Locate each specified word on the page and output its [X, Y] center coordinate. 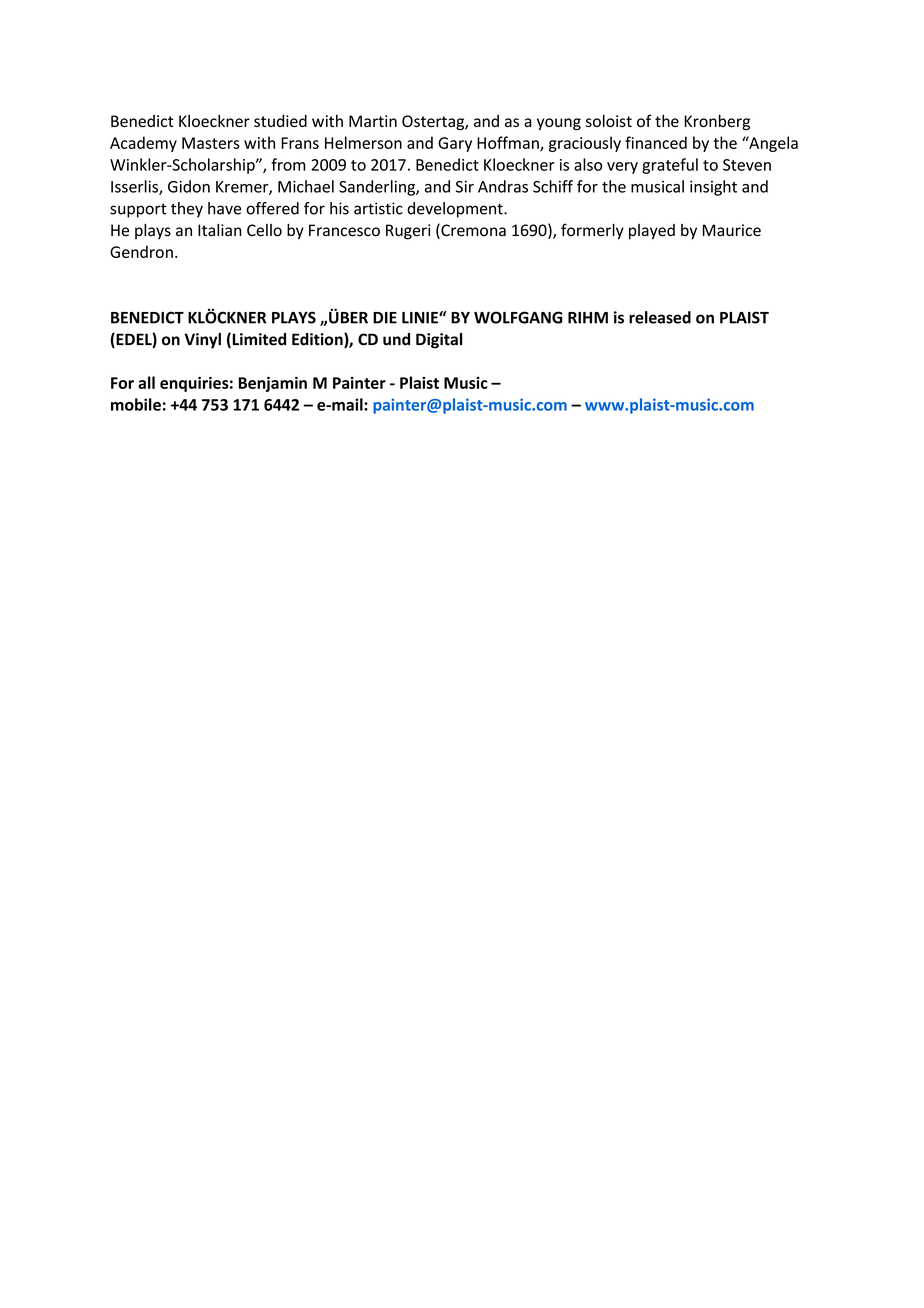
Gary [455, 144]
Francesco [344, 230]
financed [656, 142]
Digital [439, 341]
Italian [220, 230]
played [652, 232]
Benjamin [273, 384]
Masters [211, 143]
